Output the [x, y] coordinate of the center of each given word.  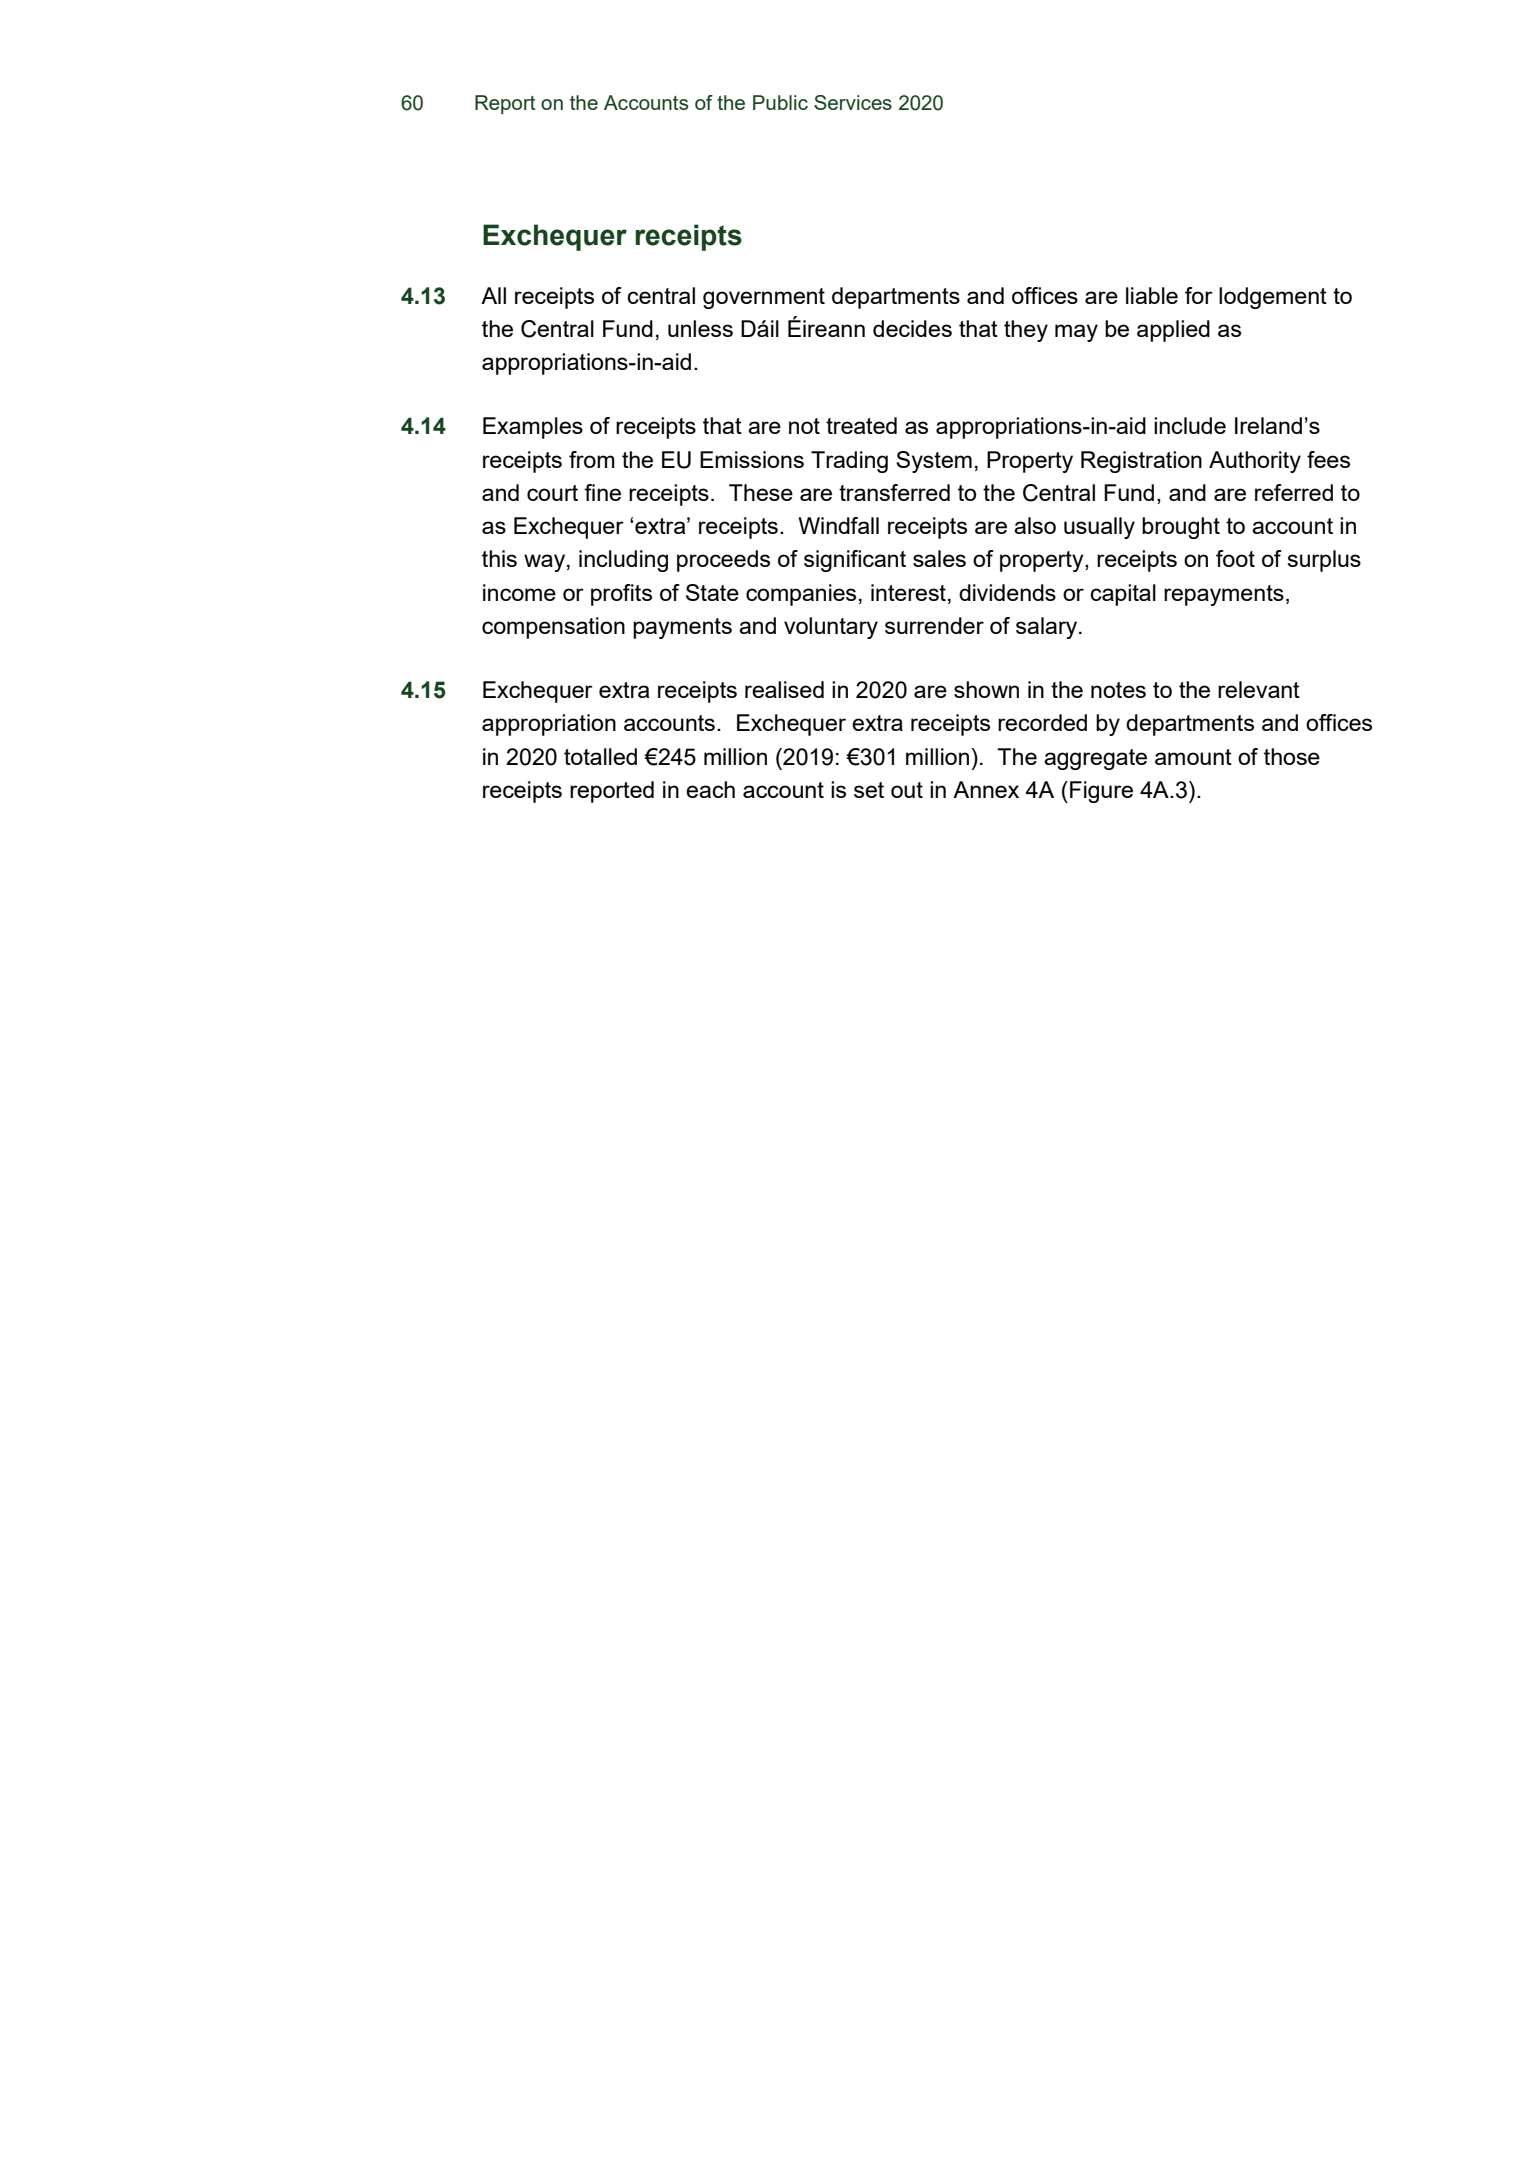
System [934, 462]
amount [1193, 757]
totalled [600, 756]
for [1199, 295]
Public [780, 102]
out [907, 790]
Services [853, 102]
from [592, 459]
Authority [1255, 462]
